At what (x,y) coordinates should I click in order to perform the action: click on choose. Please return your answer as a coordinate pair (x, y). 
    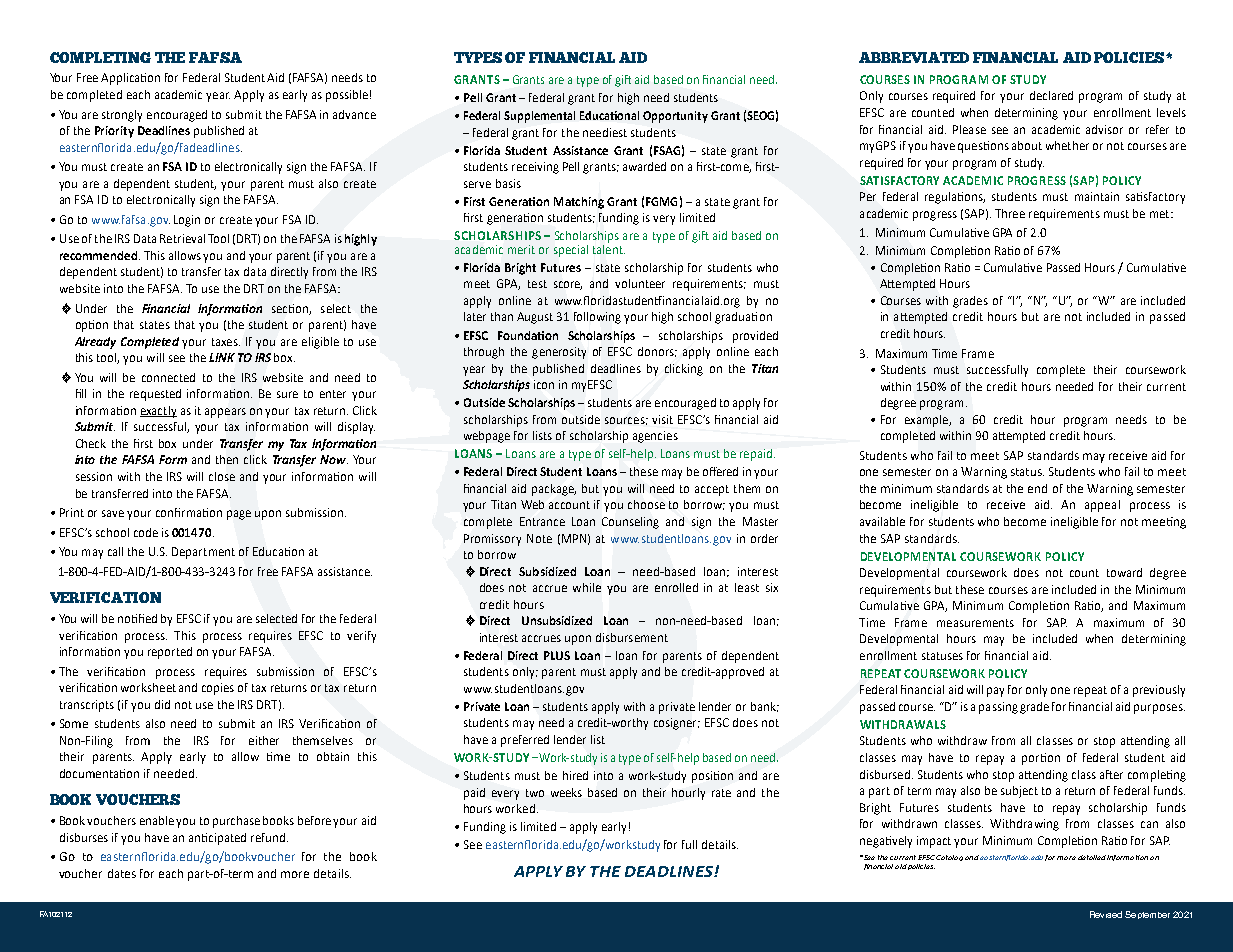
    Looking at the image, I should click on (646, 504).
